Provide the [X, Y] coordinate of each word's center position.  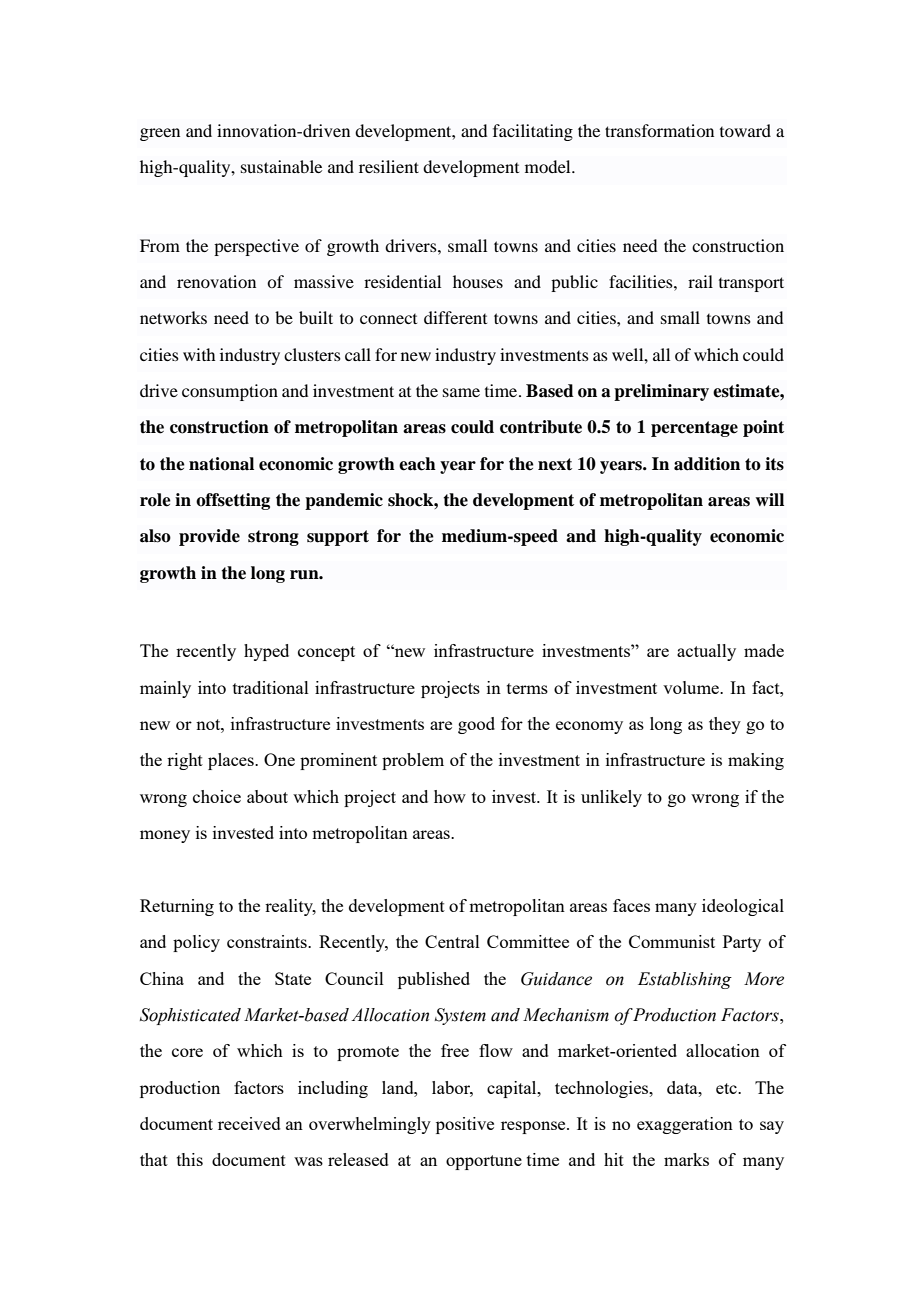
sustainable [281, 166]
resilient [389, 166]
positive [465, 1125]
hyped [266, 652]
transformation [659, 130]
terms [527, 688]
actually [706, 652]
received [249, 1123]
